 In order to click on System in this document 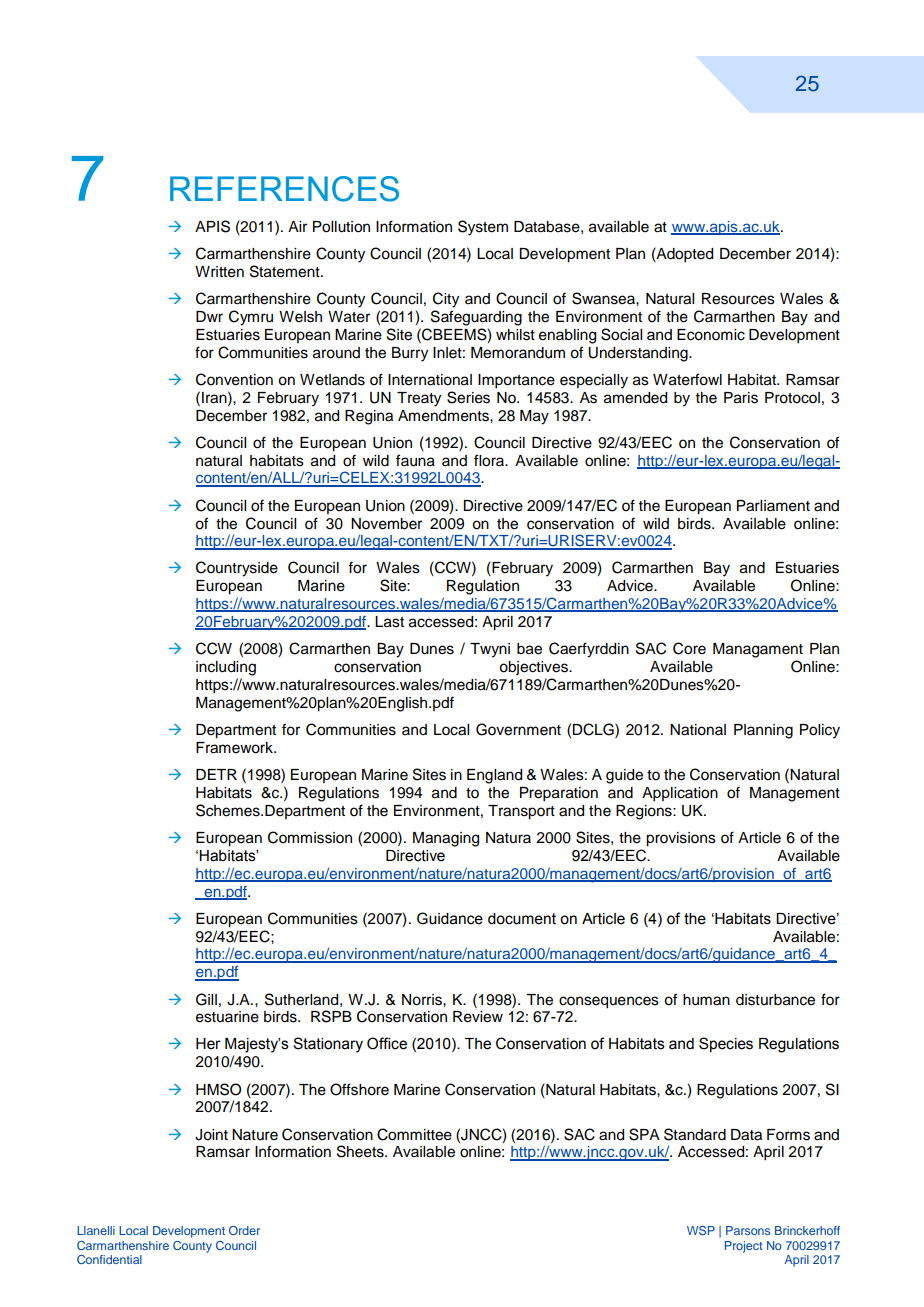, I will do `click(483, 228)`.
